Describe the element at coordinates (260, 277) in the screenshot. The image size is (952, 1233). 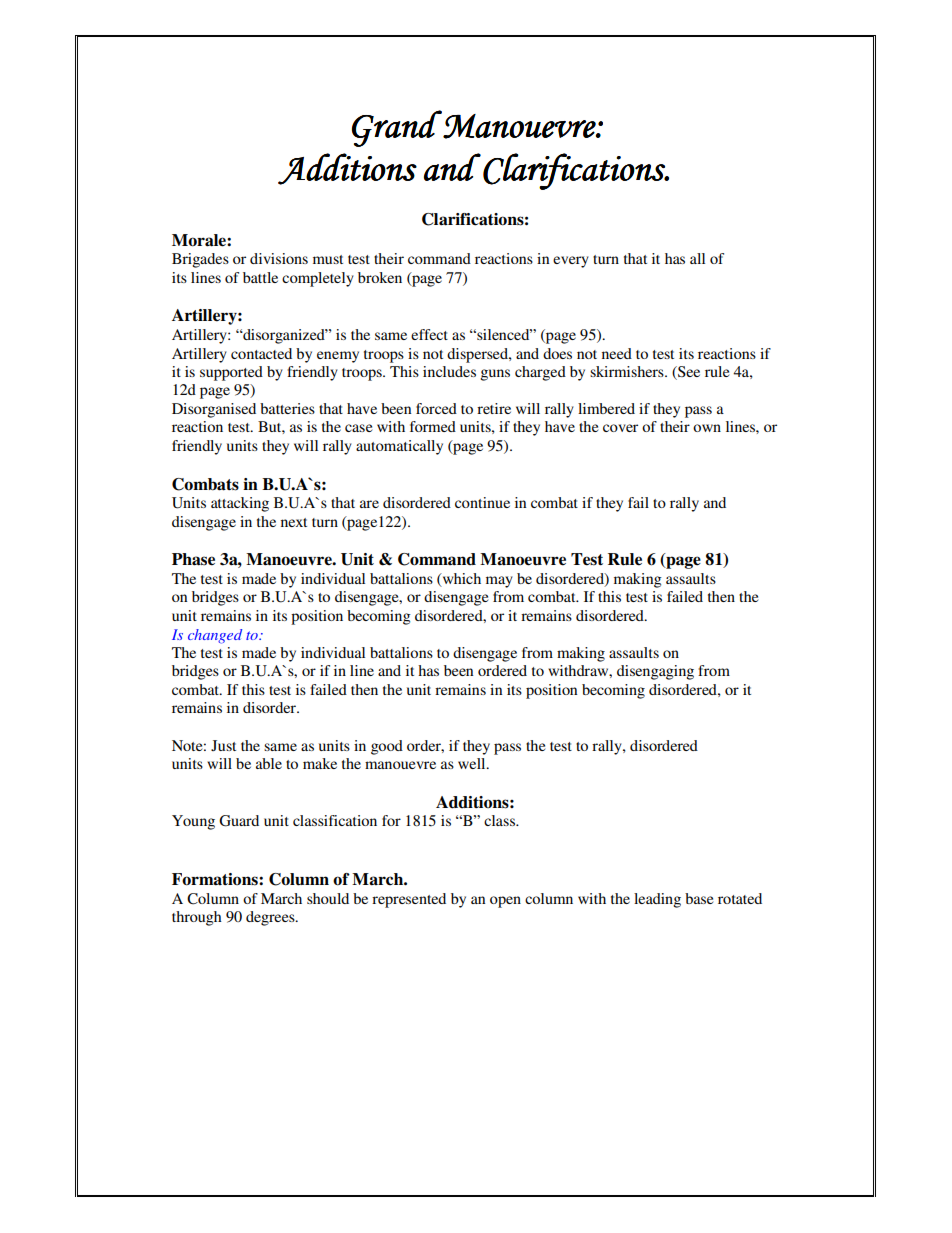
I see `battle` at that location.
